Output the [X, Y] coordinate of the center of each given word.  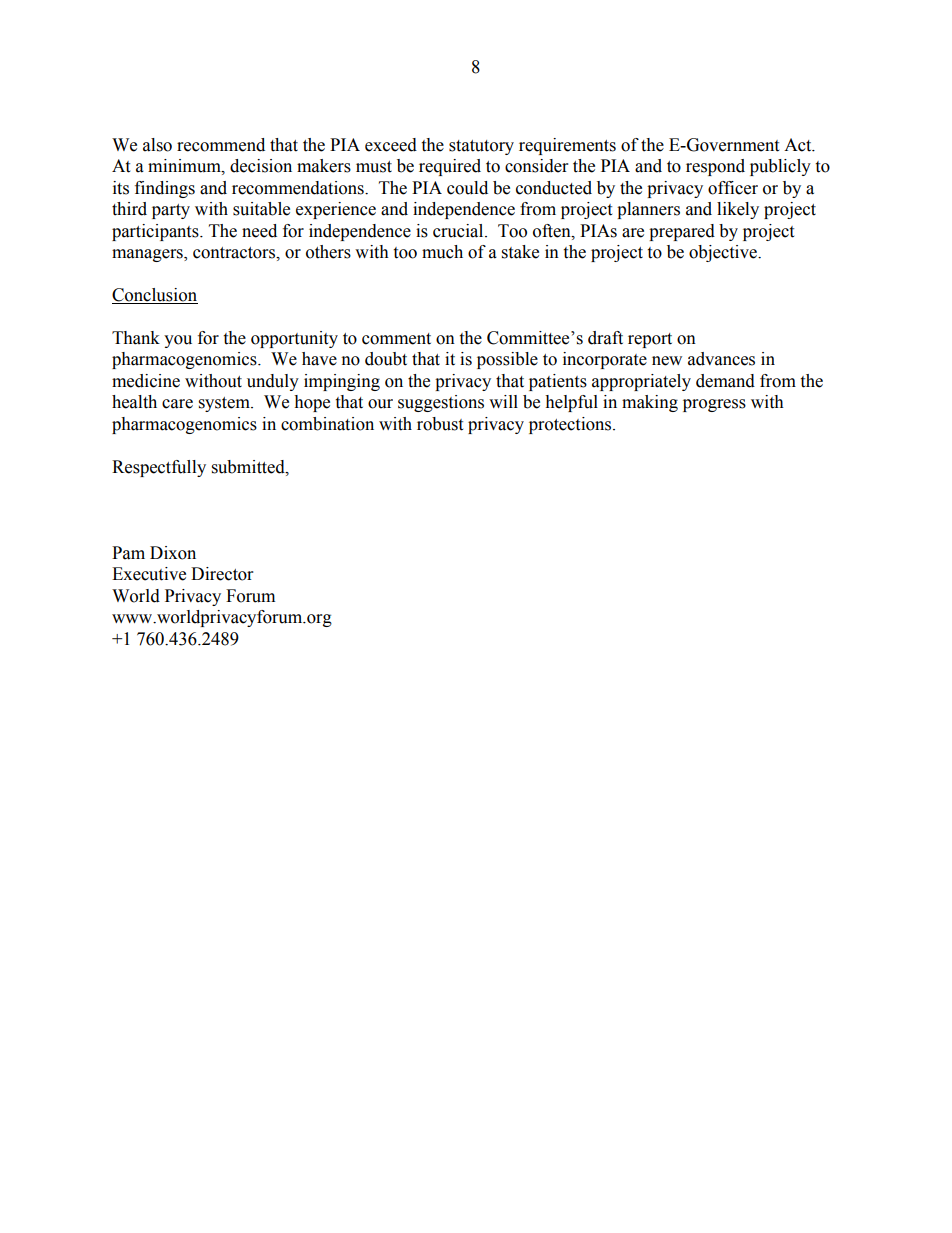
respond [715, 167]
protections [571, 425]
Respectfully [159, 468]
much [442, 252]
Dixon [173, 553]
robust [440, 424]
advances [721, 359]
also [157, 145]
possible [507, 360]
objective [724, 253]
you [178, 341]
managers [148, 255]
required [450, 167]
